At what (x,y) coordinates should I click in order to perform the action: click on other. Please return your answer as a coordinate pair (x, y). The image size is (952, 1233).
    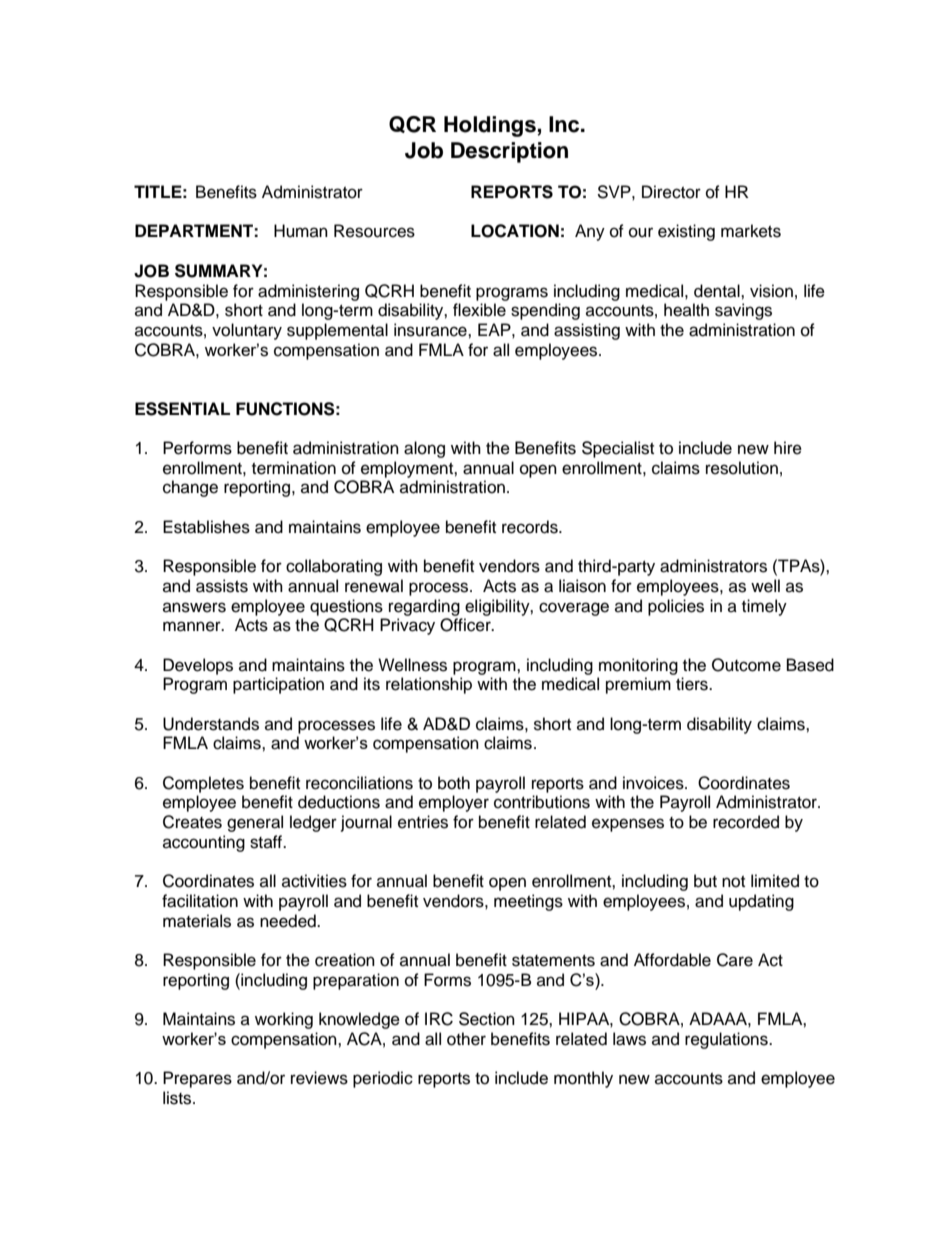
    Looking at the image, I should click on (466, 1039).
